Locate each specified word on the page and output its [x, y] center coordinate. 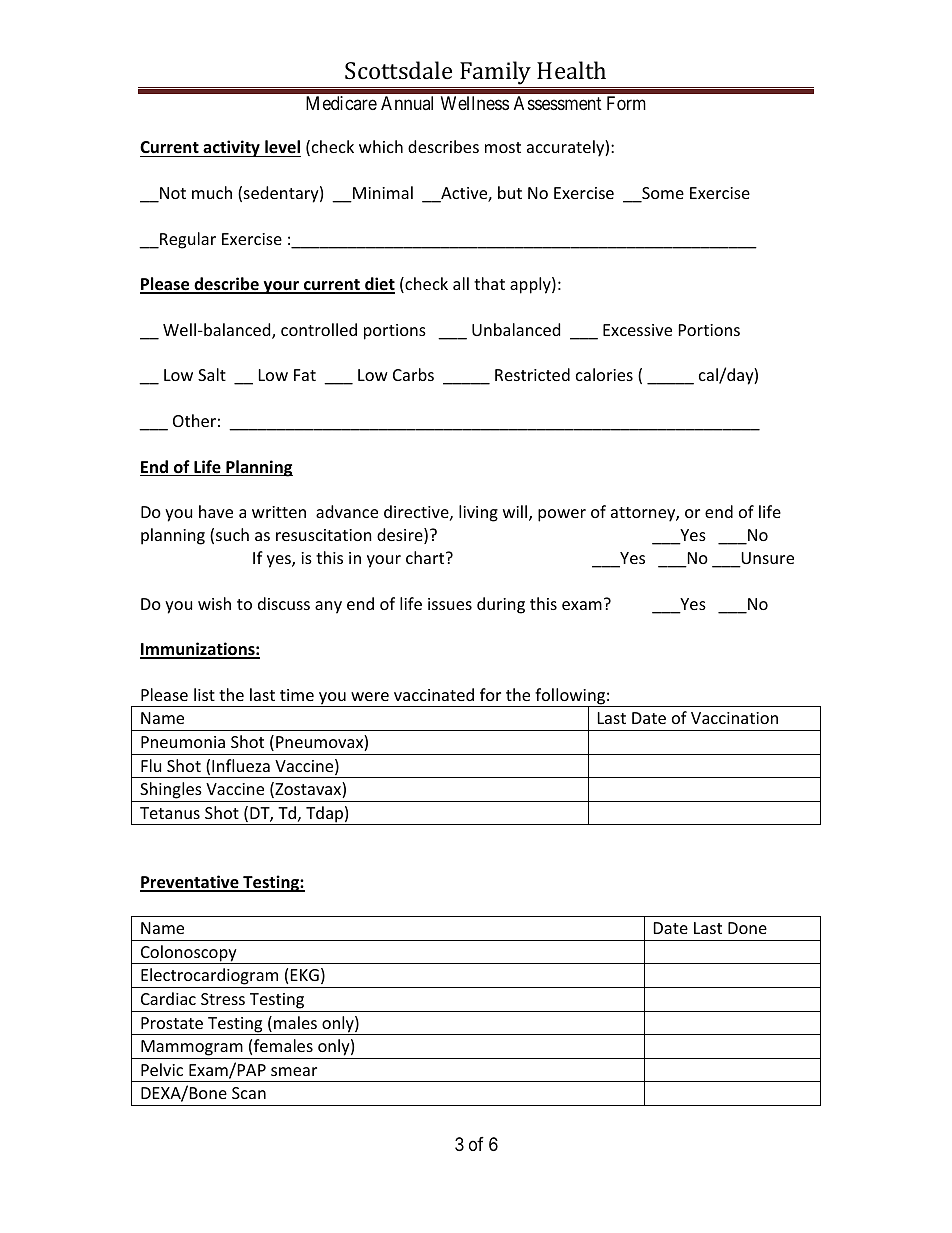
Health [571, 70]
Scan [249, 1093]
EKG [305, 975]
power [562, 515]
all [461, 283]
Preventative [190, 883]
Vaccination [734, 718]
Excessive [637, 330]
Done [747, 928]
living [478, 513]
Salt [212, 374]
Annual [407, 103]
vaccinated [434, 694]
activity [231, 148]
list [204, 694]
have [216, 511]
